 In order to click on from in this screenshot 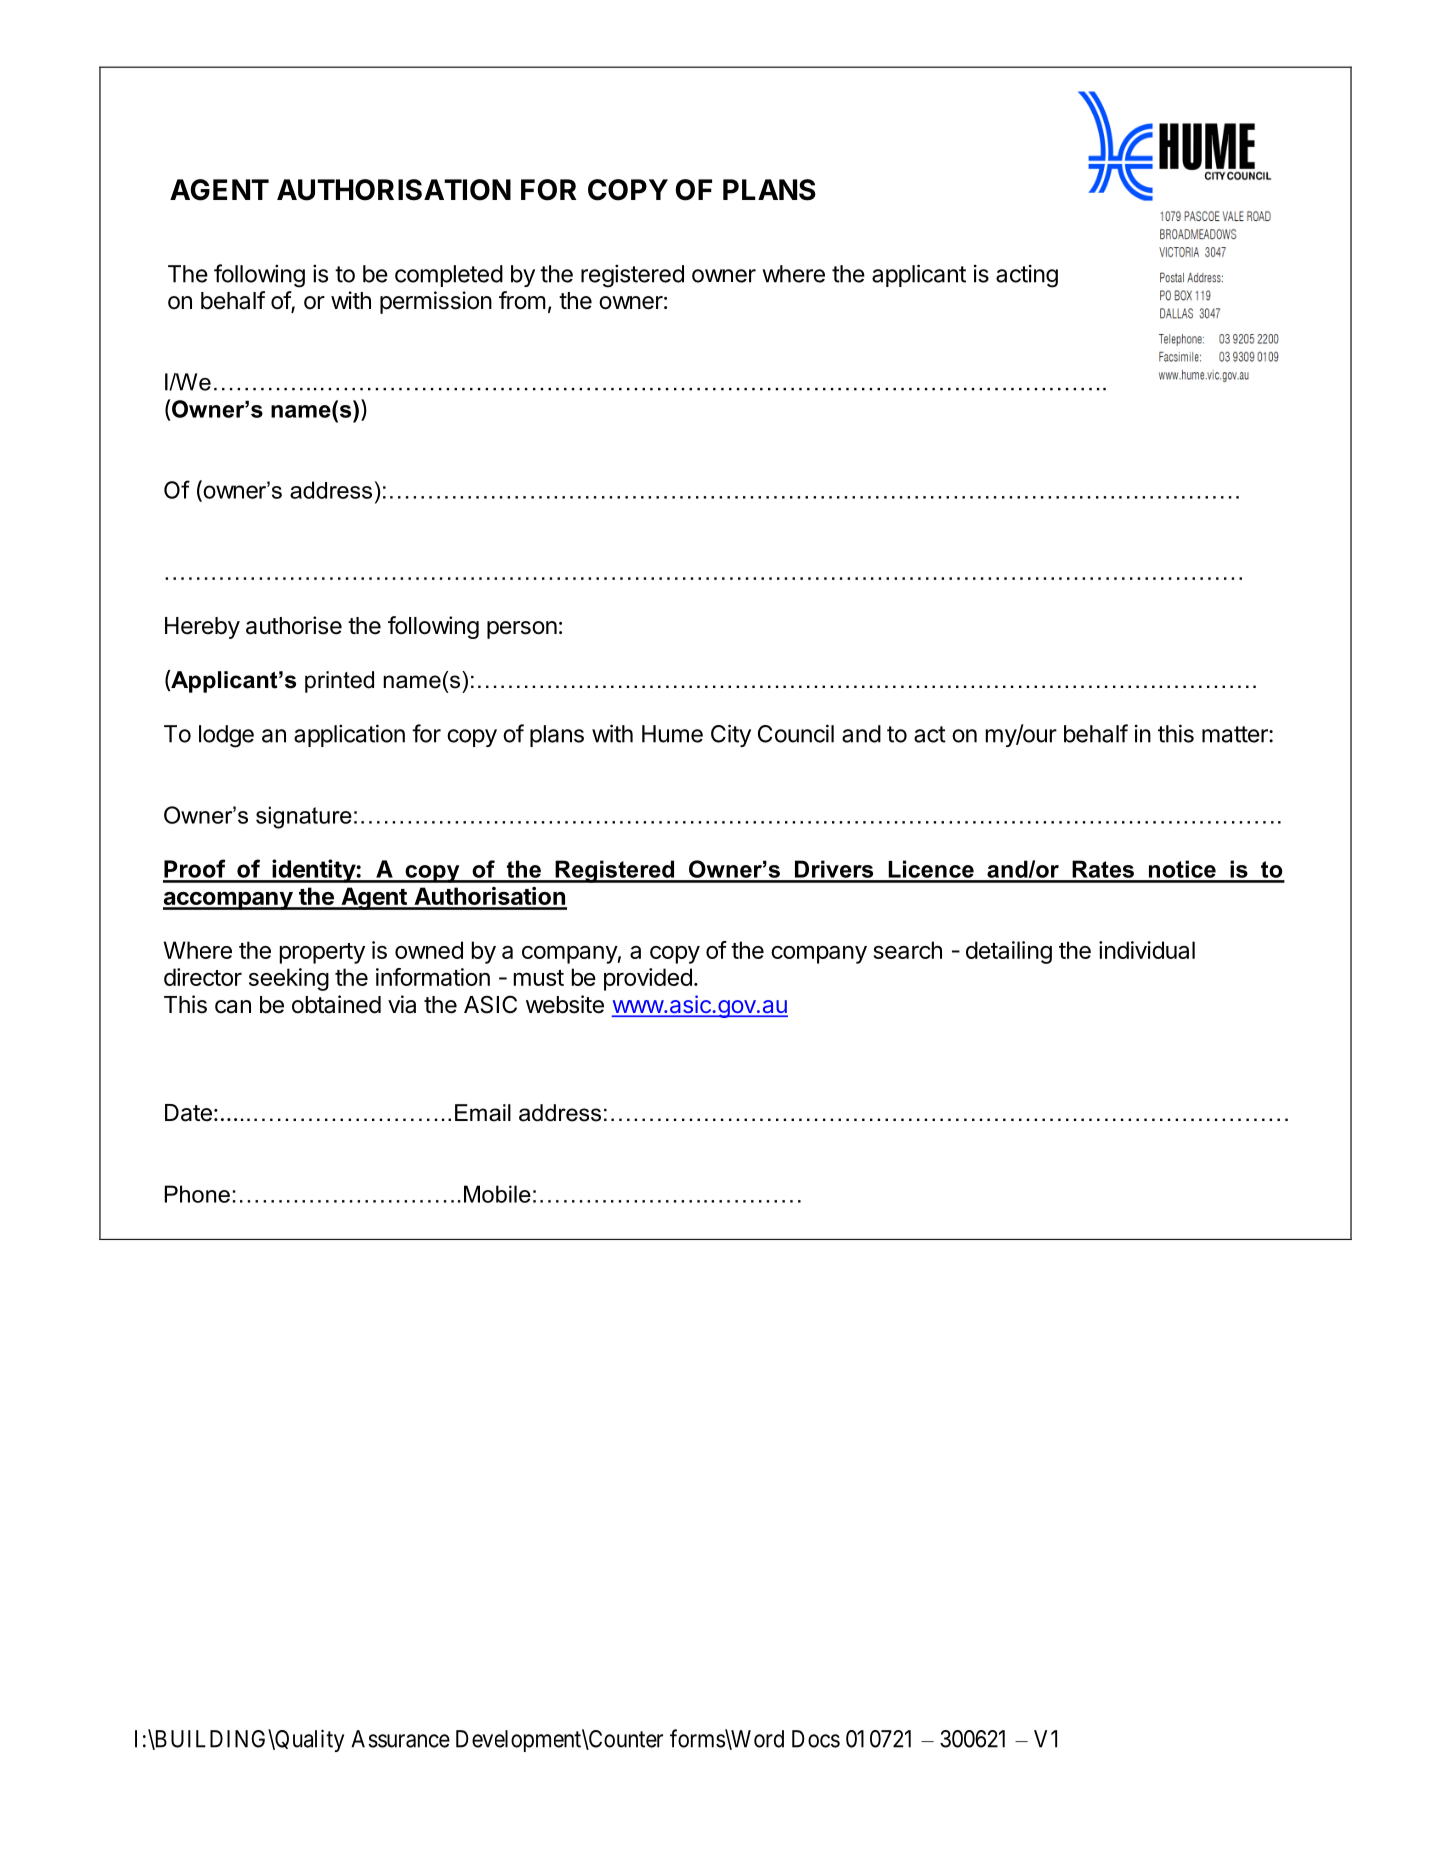, I will do `click(522, 300)`.
